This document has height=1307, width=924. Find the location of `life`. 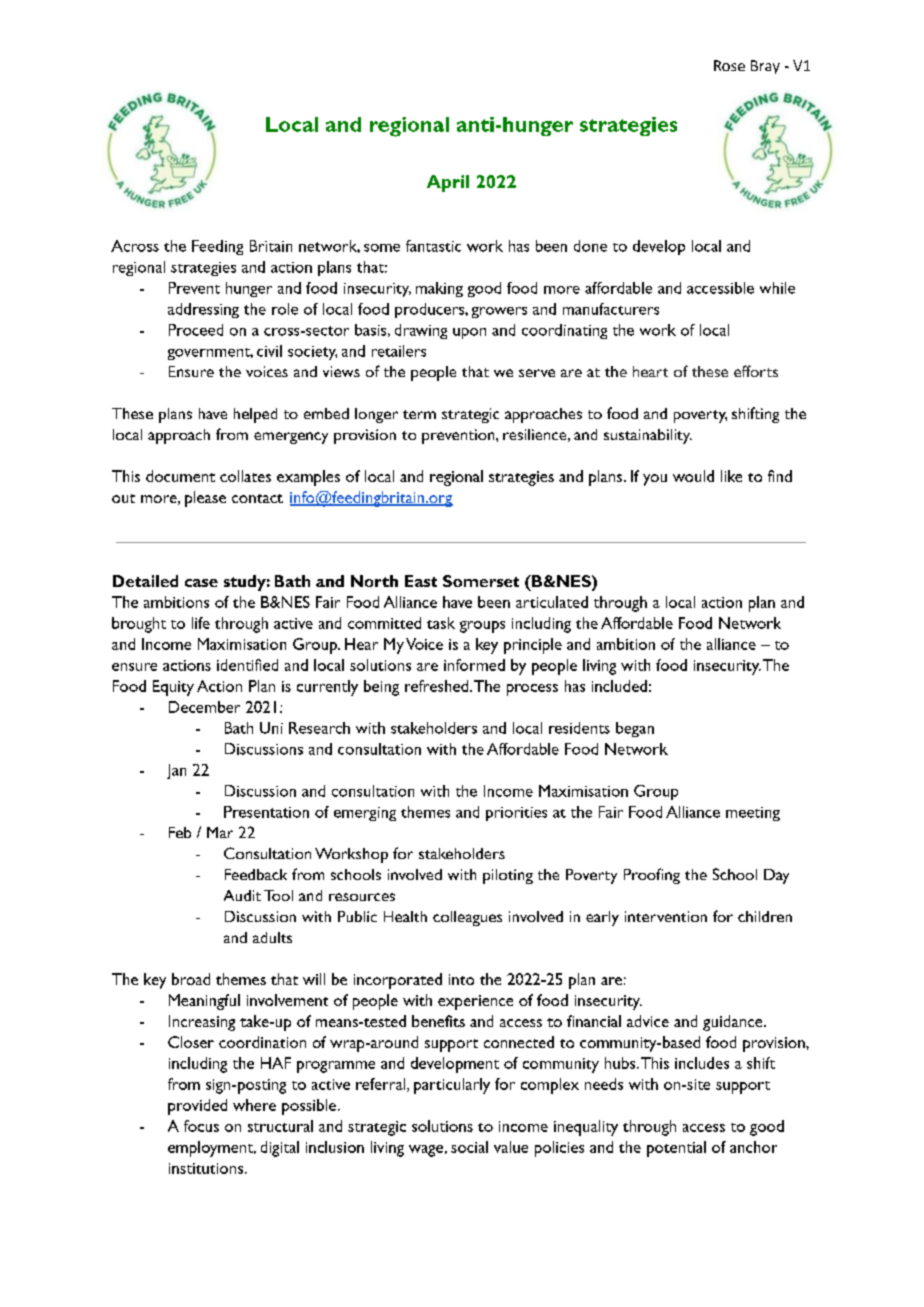

life is located at coordinates (201, 623).
